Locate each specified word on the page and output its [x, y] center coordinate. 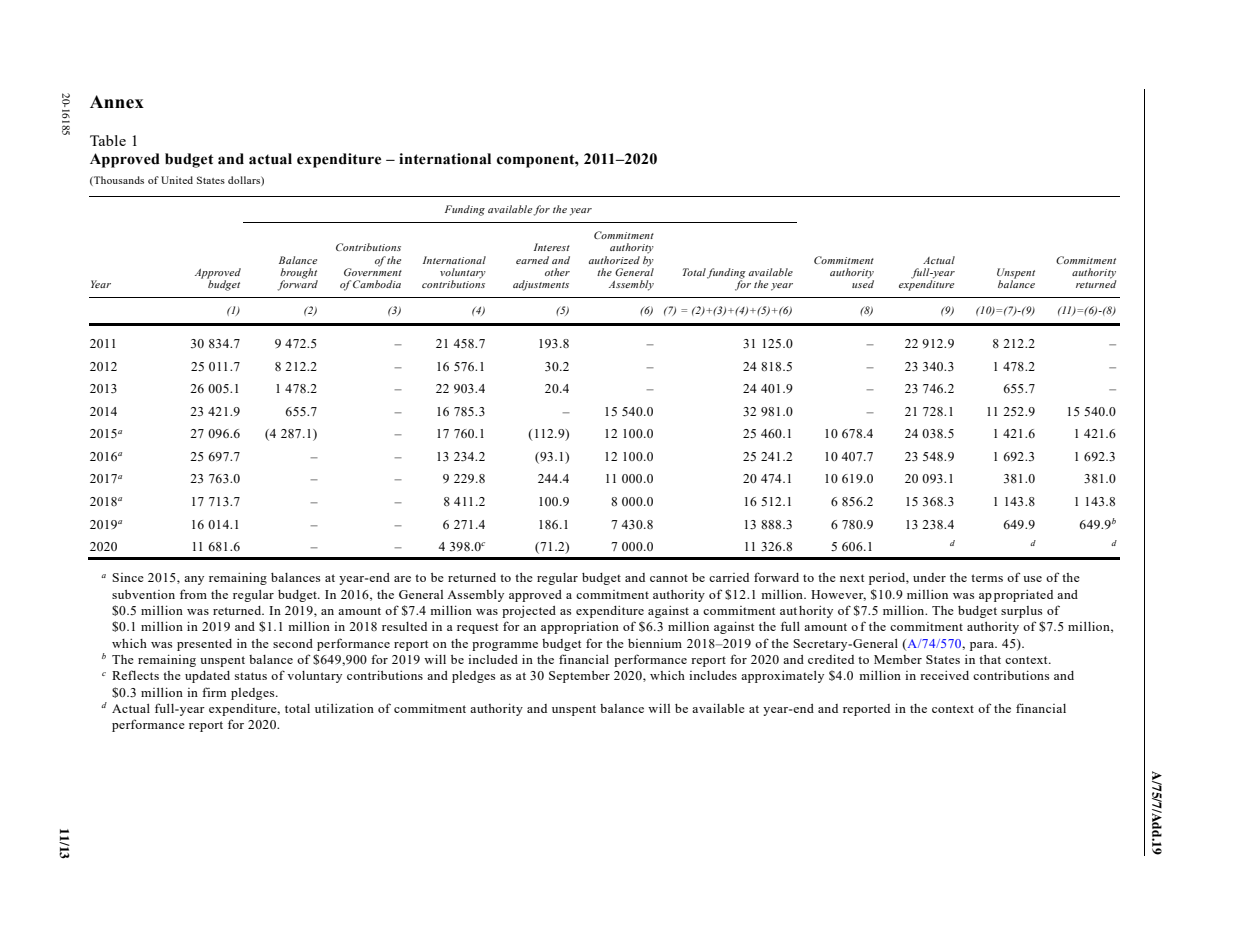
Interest [552, 247]
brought [299, 274]
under [929, 577]
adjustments [541, 285]
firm [214, 692]
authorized [614, 260]
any [194, 580]
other [557, 272]
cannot [669, 578]
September [579, 677]
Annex [117, 102]
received [944, 675]
